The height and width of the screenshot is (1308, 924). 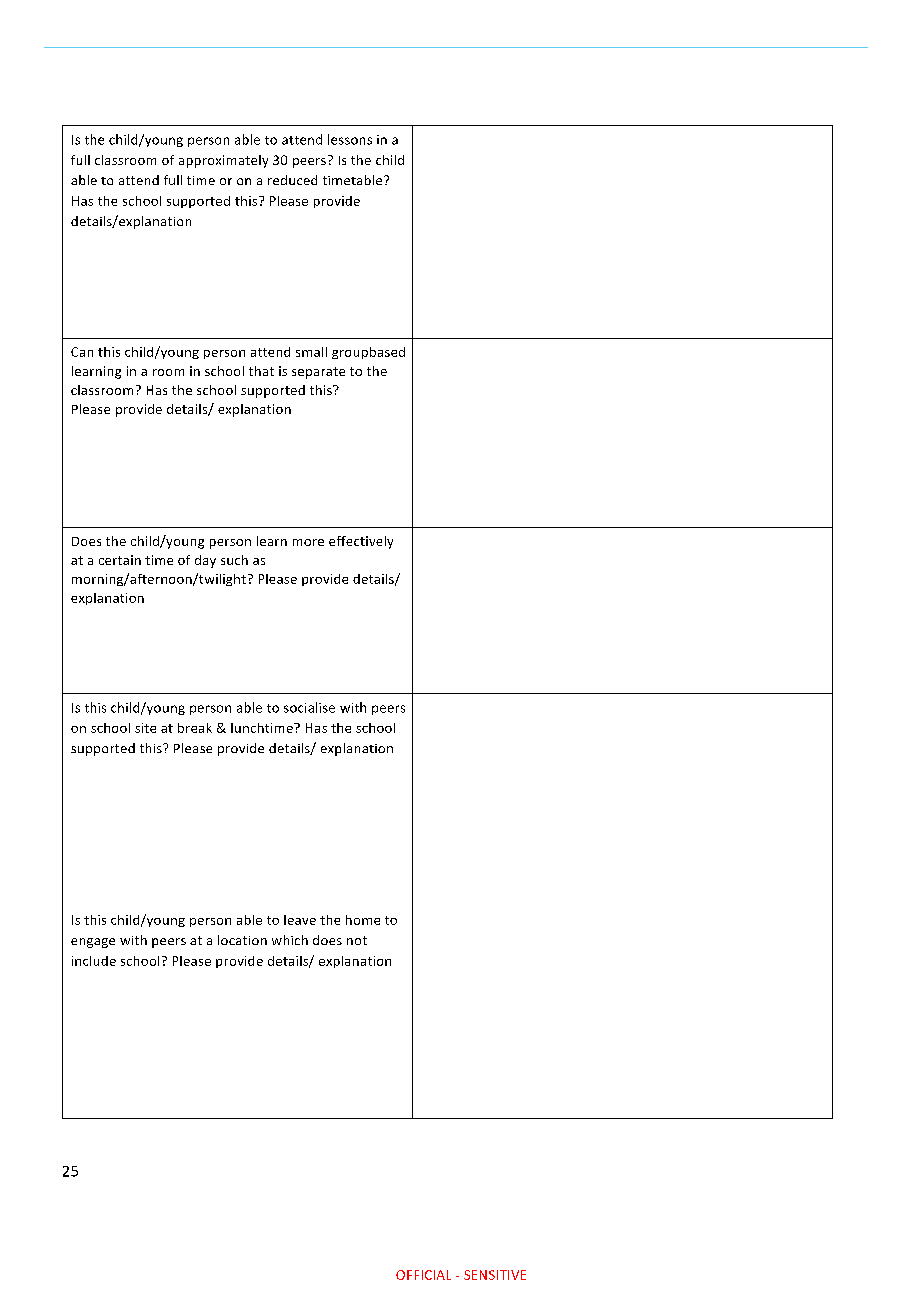 What do you see at coordinates (423, 1275) in the screenshot?
I see `OFFICIAL` at bounding box center [423, 1275].
